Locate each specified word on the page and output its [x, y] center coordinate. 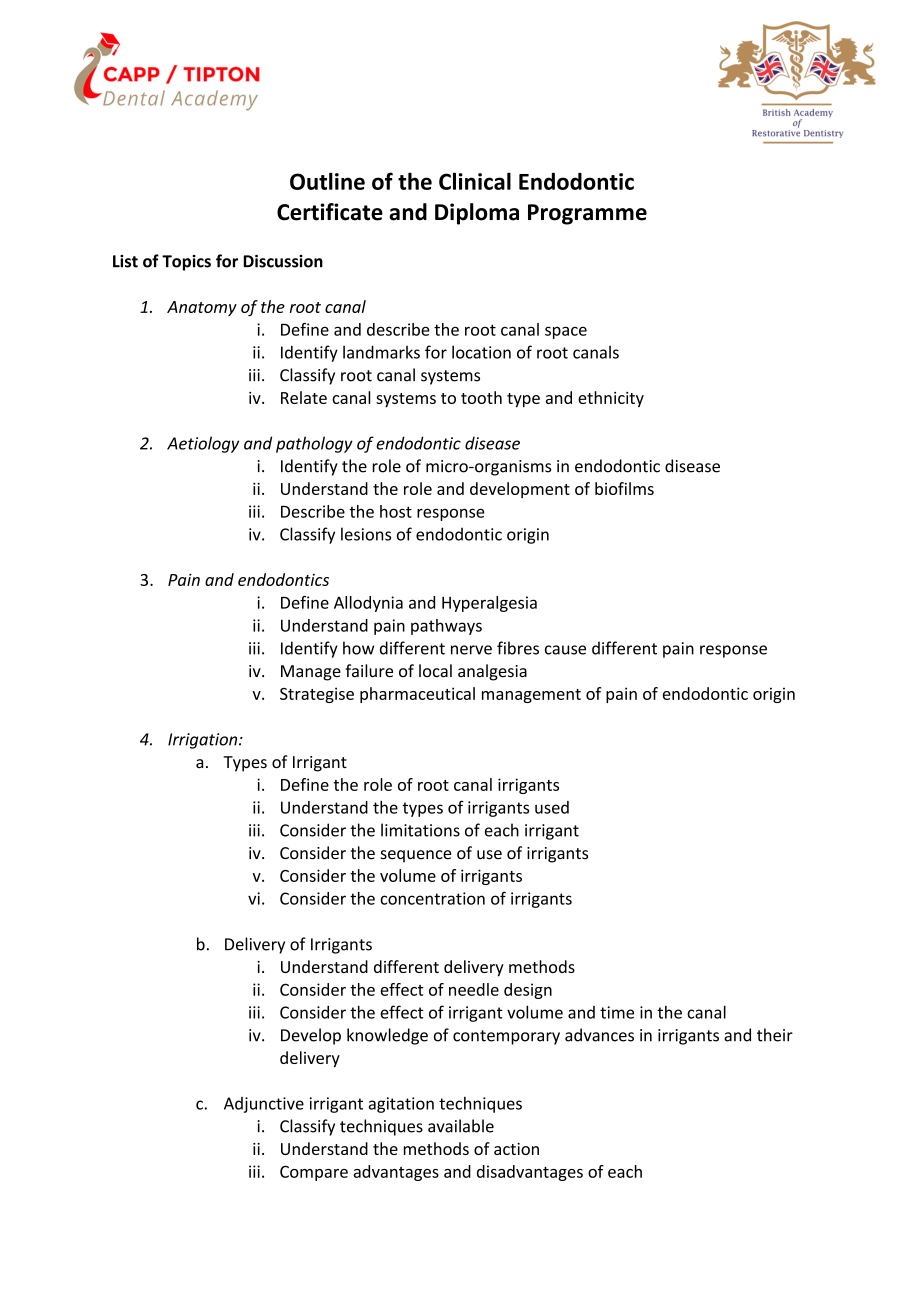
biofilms [624, 488]
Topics [186, 263]
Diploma [477, 214]
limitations [420, 830]
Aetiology [203, 444]
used [552, 807]
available [461, 1126]
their [775, 1035]
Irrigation [204, 741]
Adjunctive [264, 1105]
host [396, 511]
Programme [587, 214]
